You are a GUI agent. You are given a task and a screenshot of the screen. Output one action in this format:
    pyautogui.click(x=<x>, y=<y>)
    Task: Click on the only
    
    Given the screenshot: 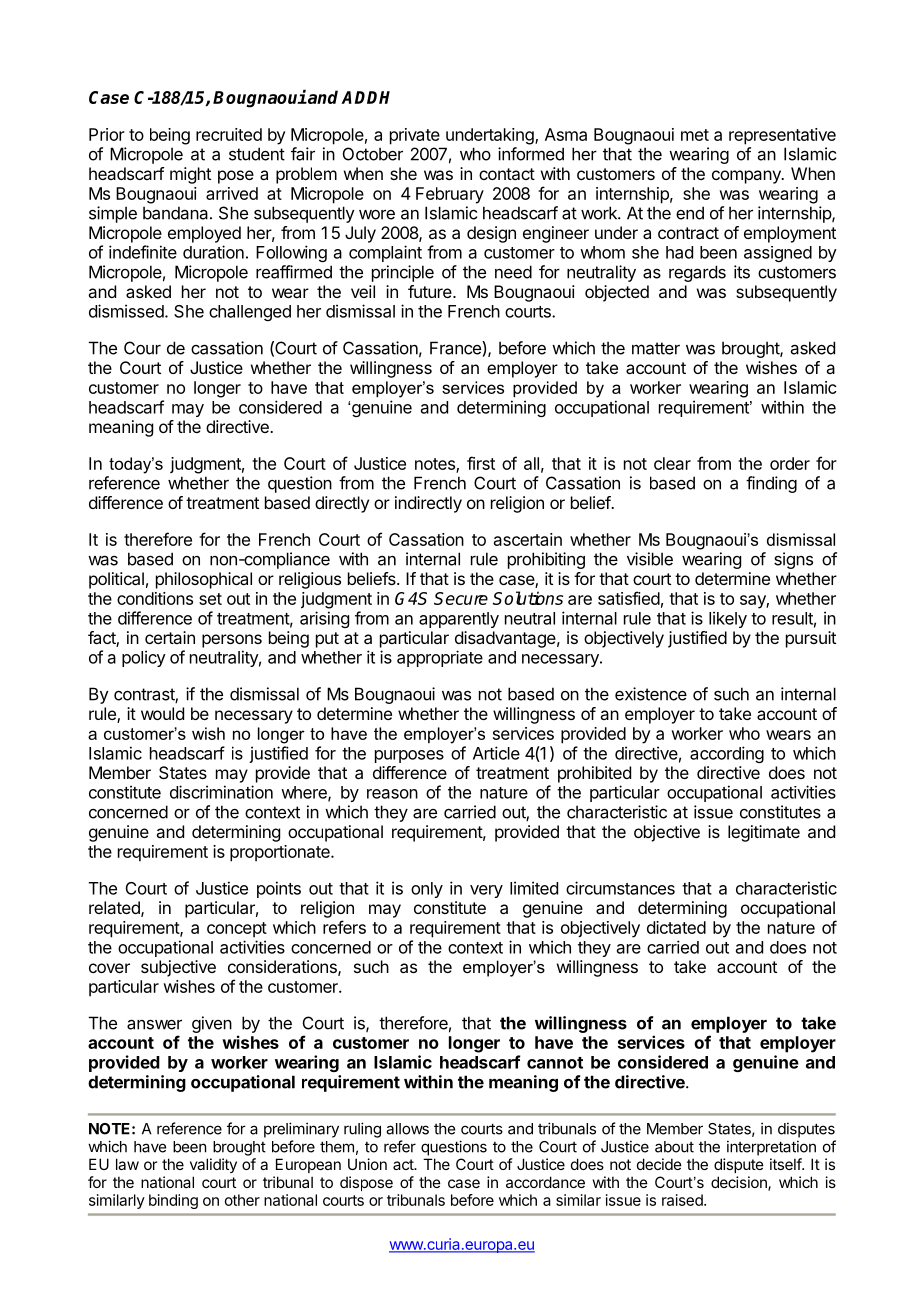 What is the action you would take?
    pyautogui.click(x=427, y=890)
